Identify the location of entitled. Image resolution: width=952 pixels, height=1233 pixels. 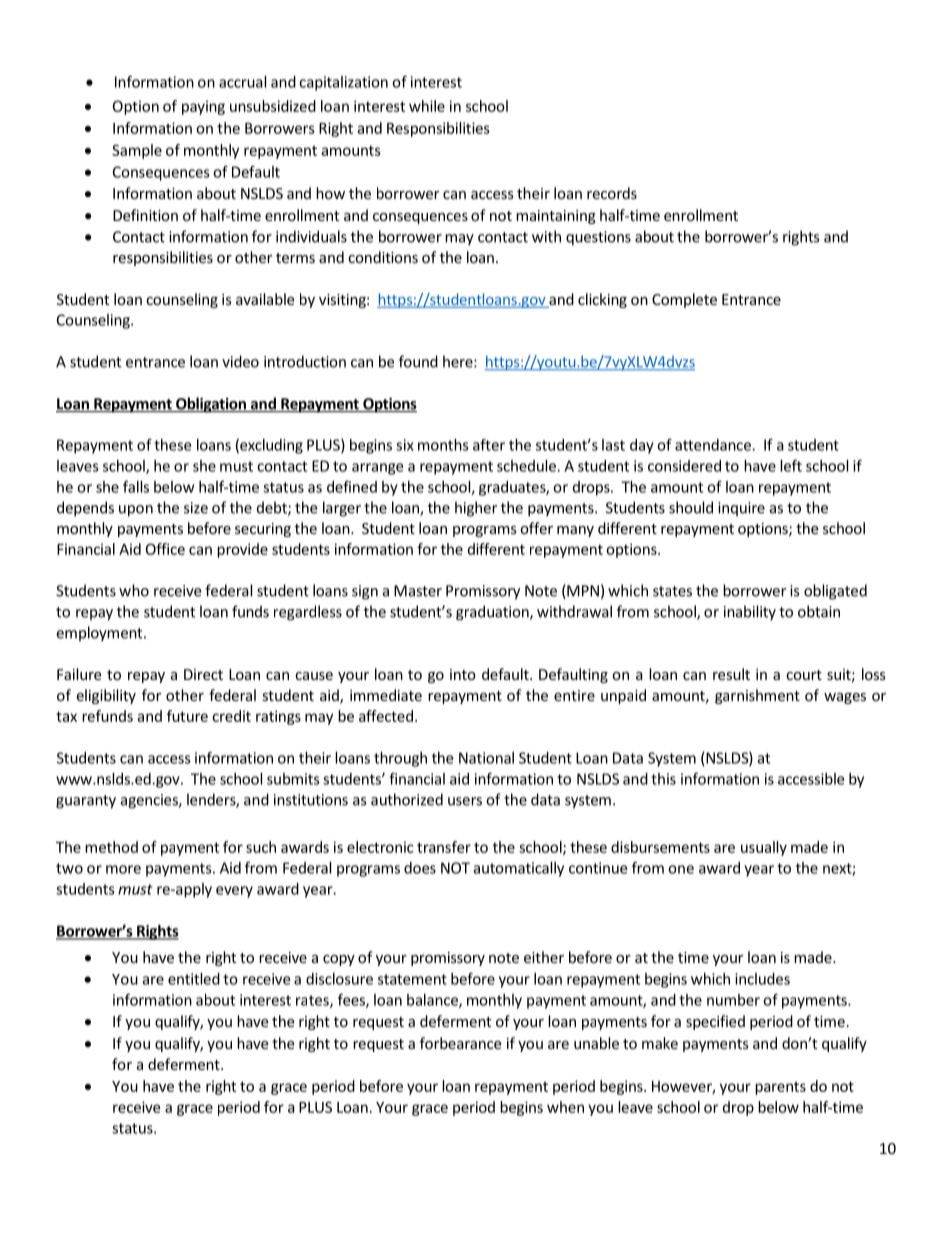
(194, 979).
